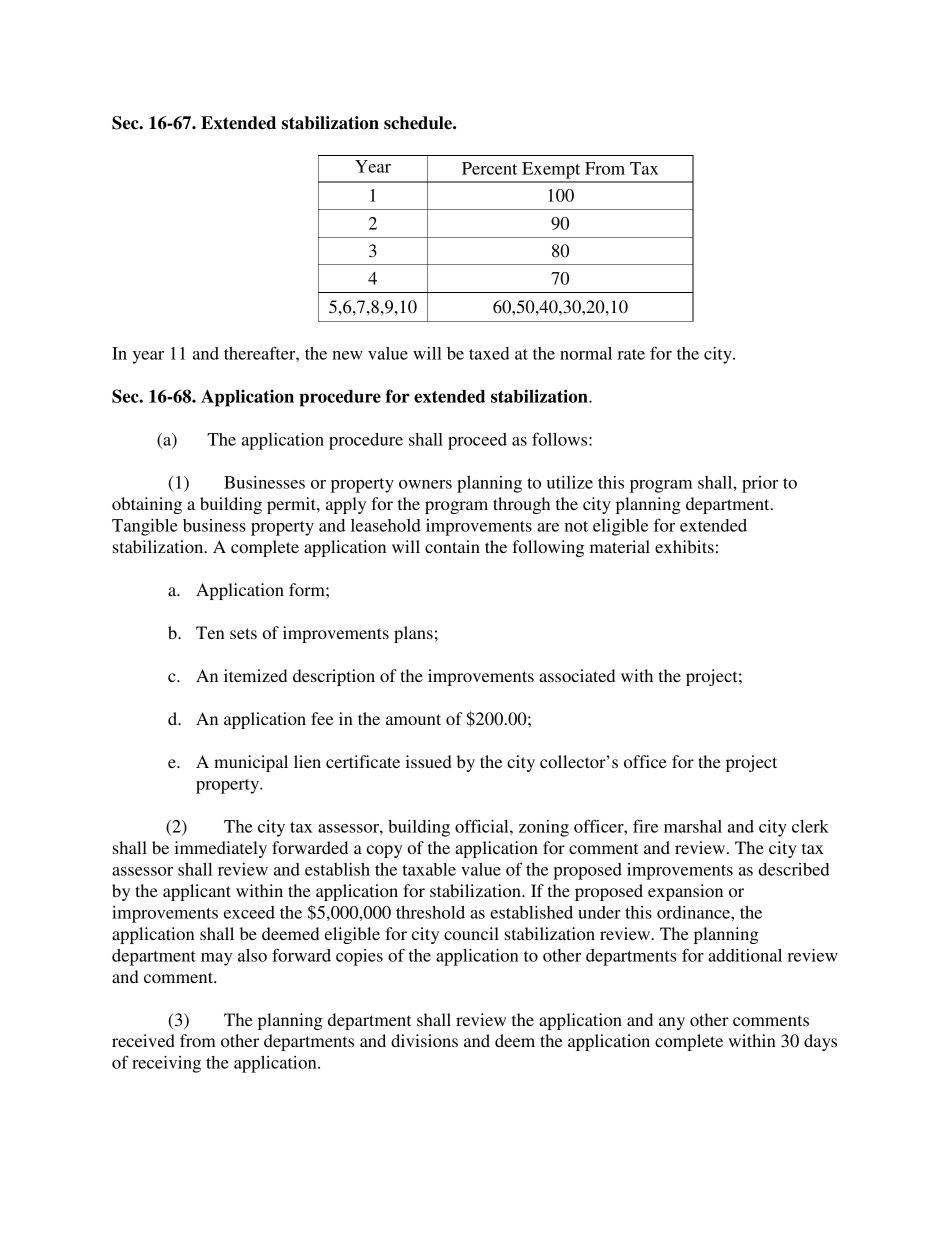  What do you see at coordinates (794, 869) in the screenshot?
I see `described` at bounding box center [794, 869].
